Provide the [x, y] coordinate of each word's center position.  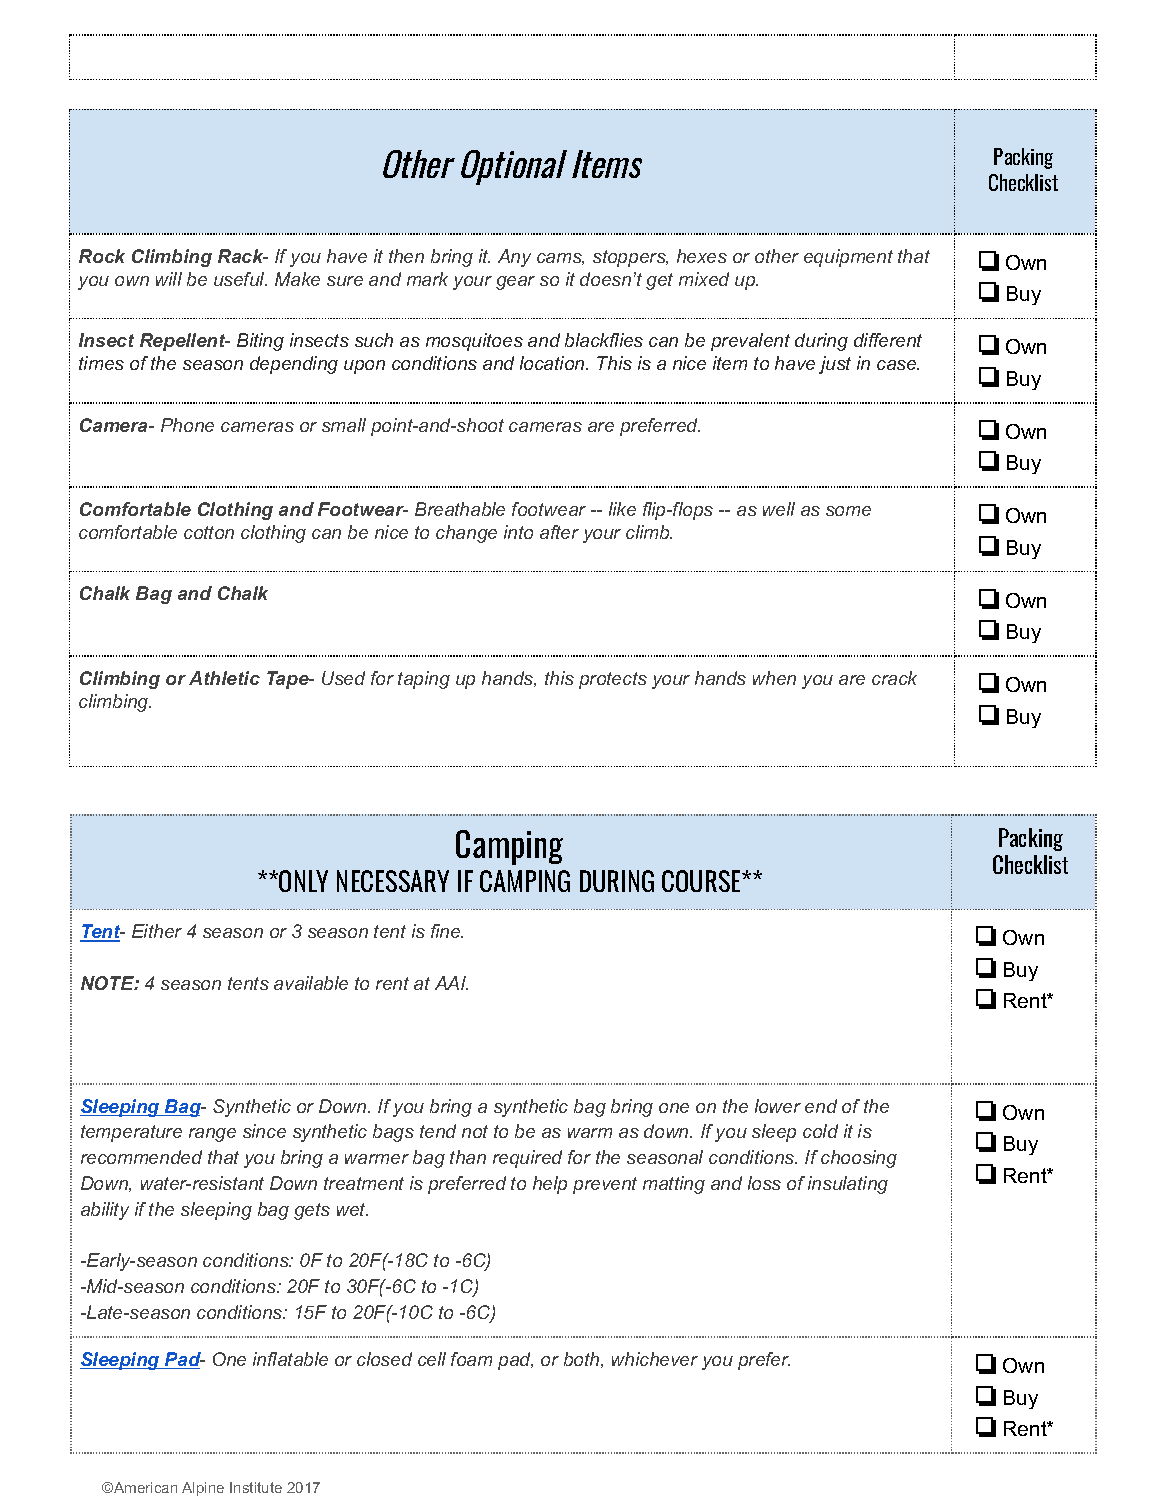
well [779, 509]
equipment [848, 258]
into [518, 532]
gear [515, 283]
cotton [209, 532]
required [527, 1159]
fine [447, 931]
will [169, 279]
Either [157, 931]
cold [820, 1131]
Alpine [203, 1489]
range [212, 1135]
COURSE [702, 881]
